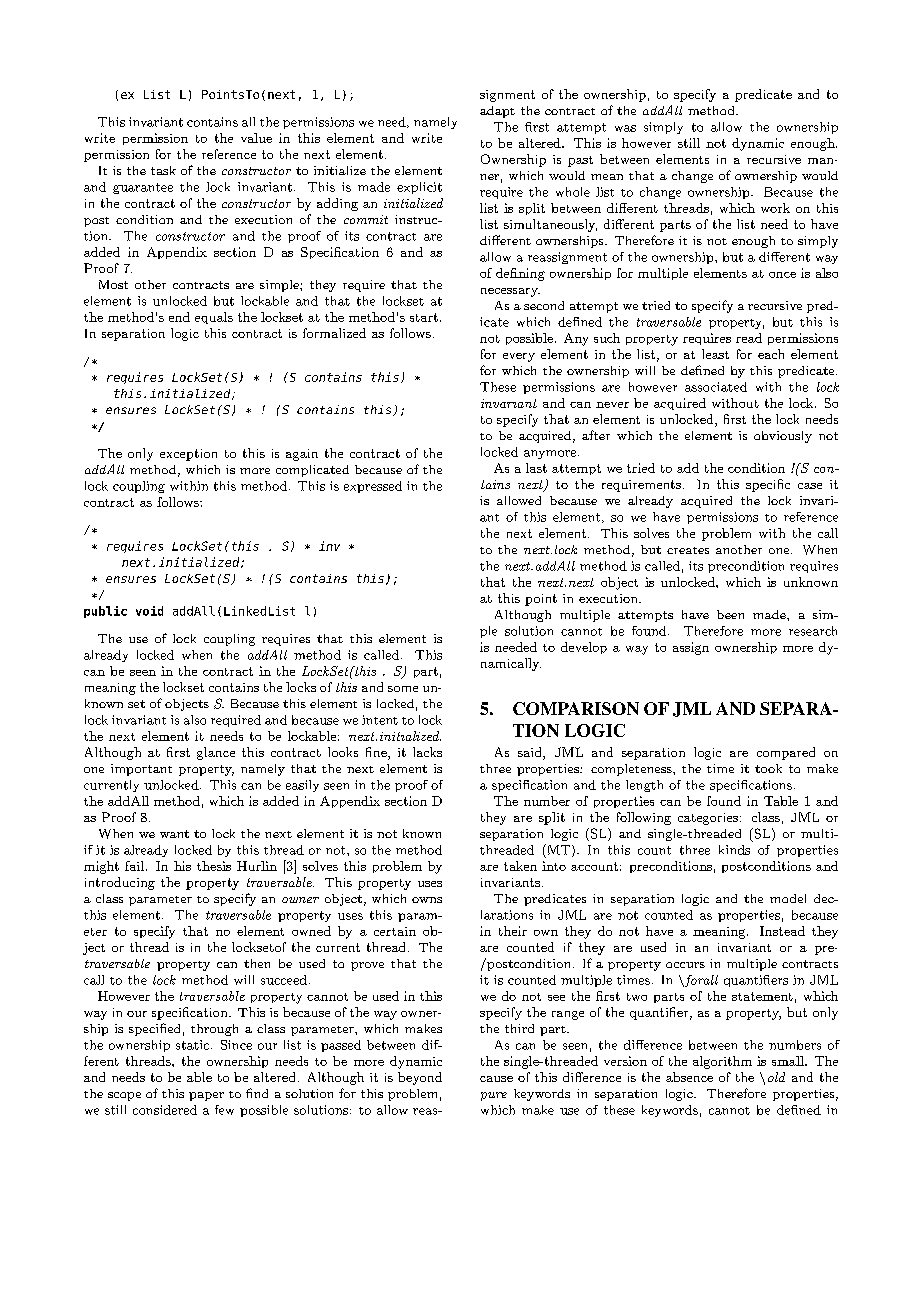 The image size is (924, 1308). What do you see at coordinates (163, 170) in the screenshot?
I see `task` at bounding box center [163, 170].
